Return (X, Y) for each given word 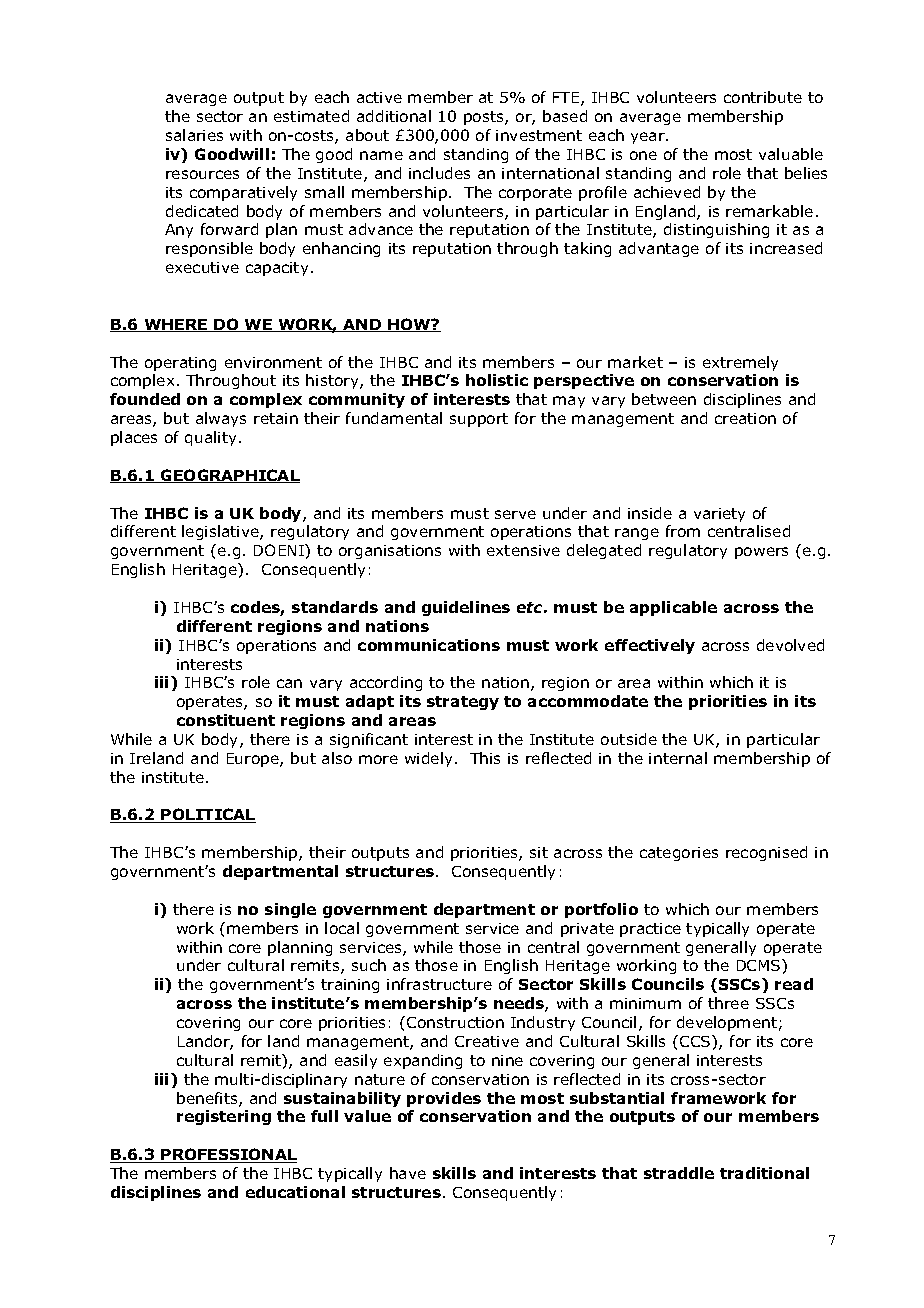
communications (429, 645)
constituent (226, 720)
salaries (194, 135)
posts (485, 118)
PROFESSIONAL (228, 1155)
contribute (763, 97)
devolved (790, 645)
